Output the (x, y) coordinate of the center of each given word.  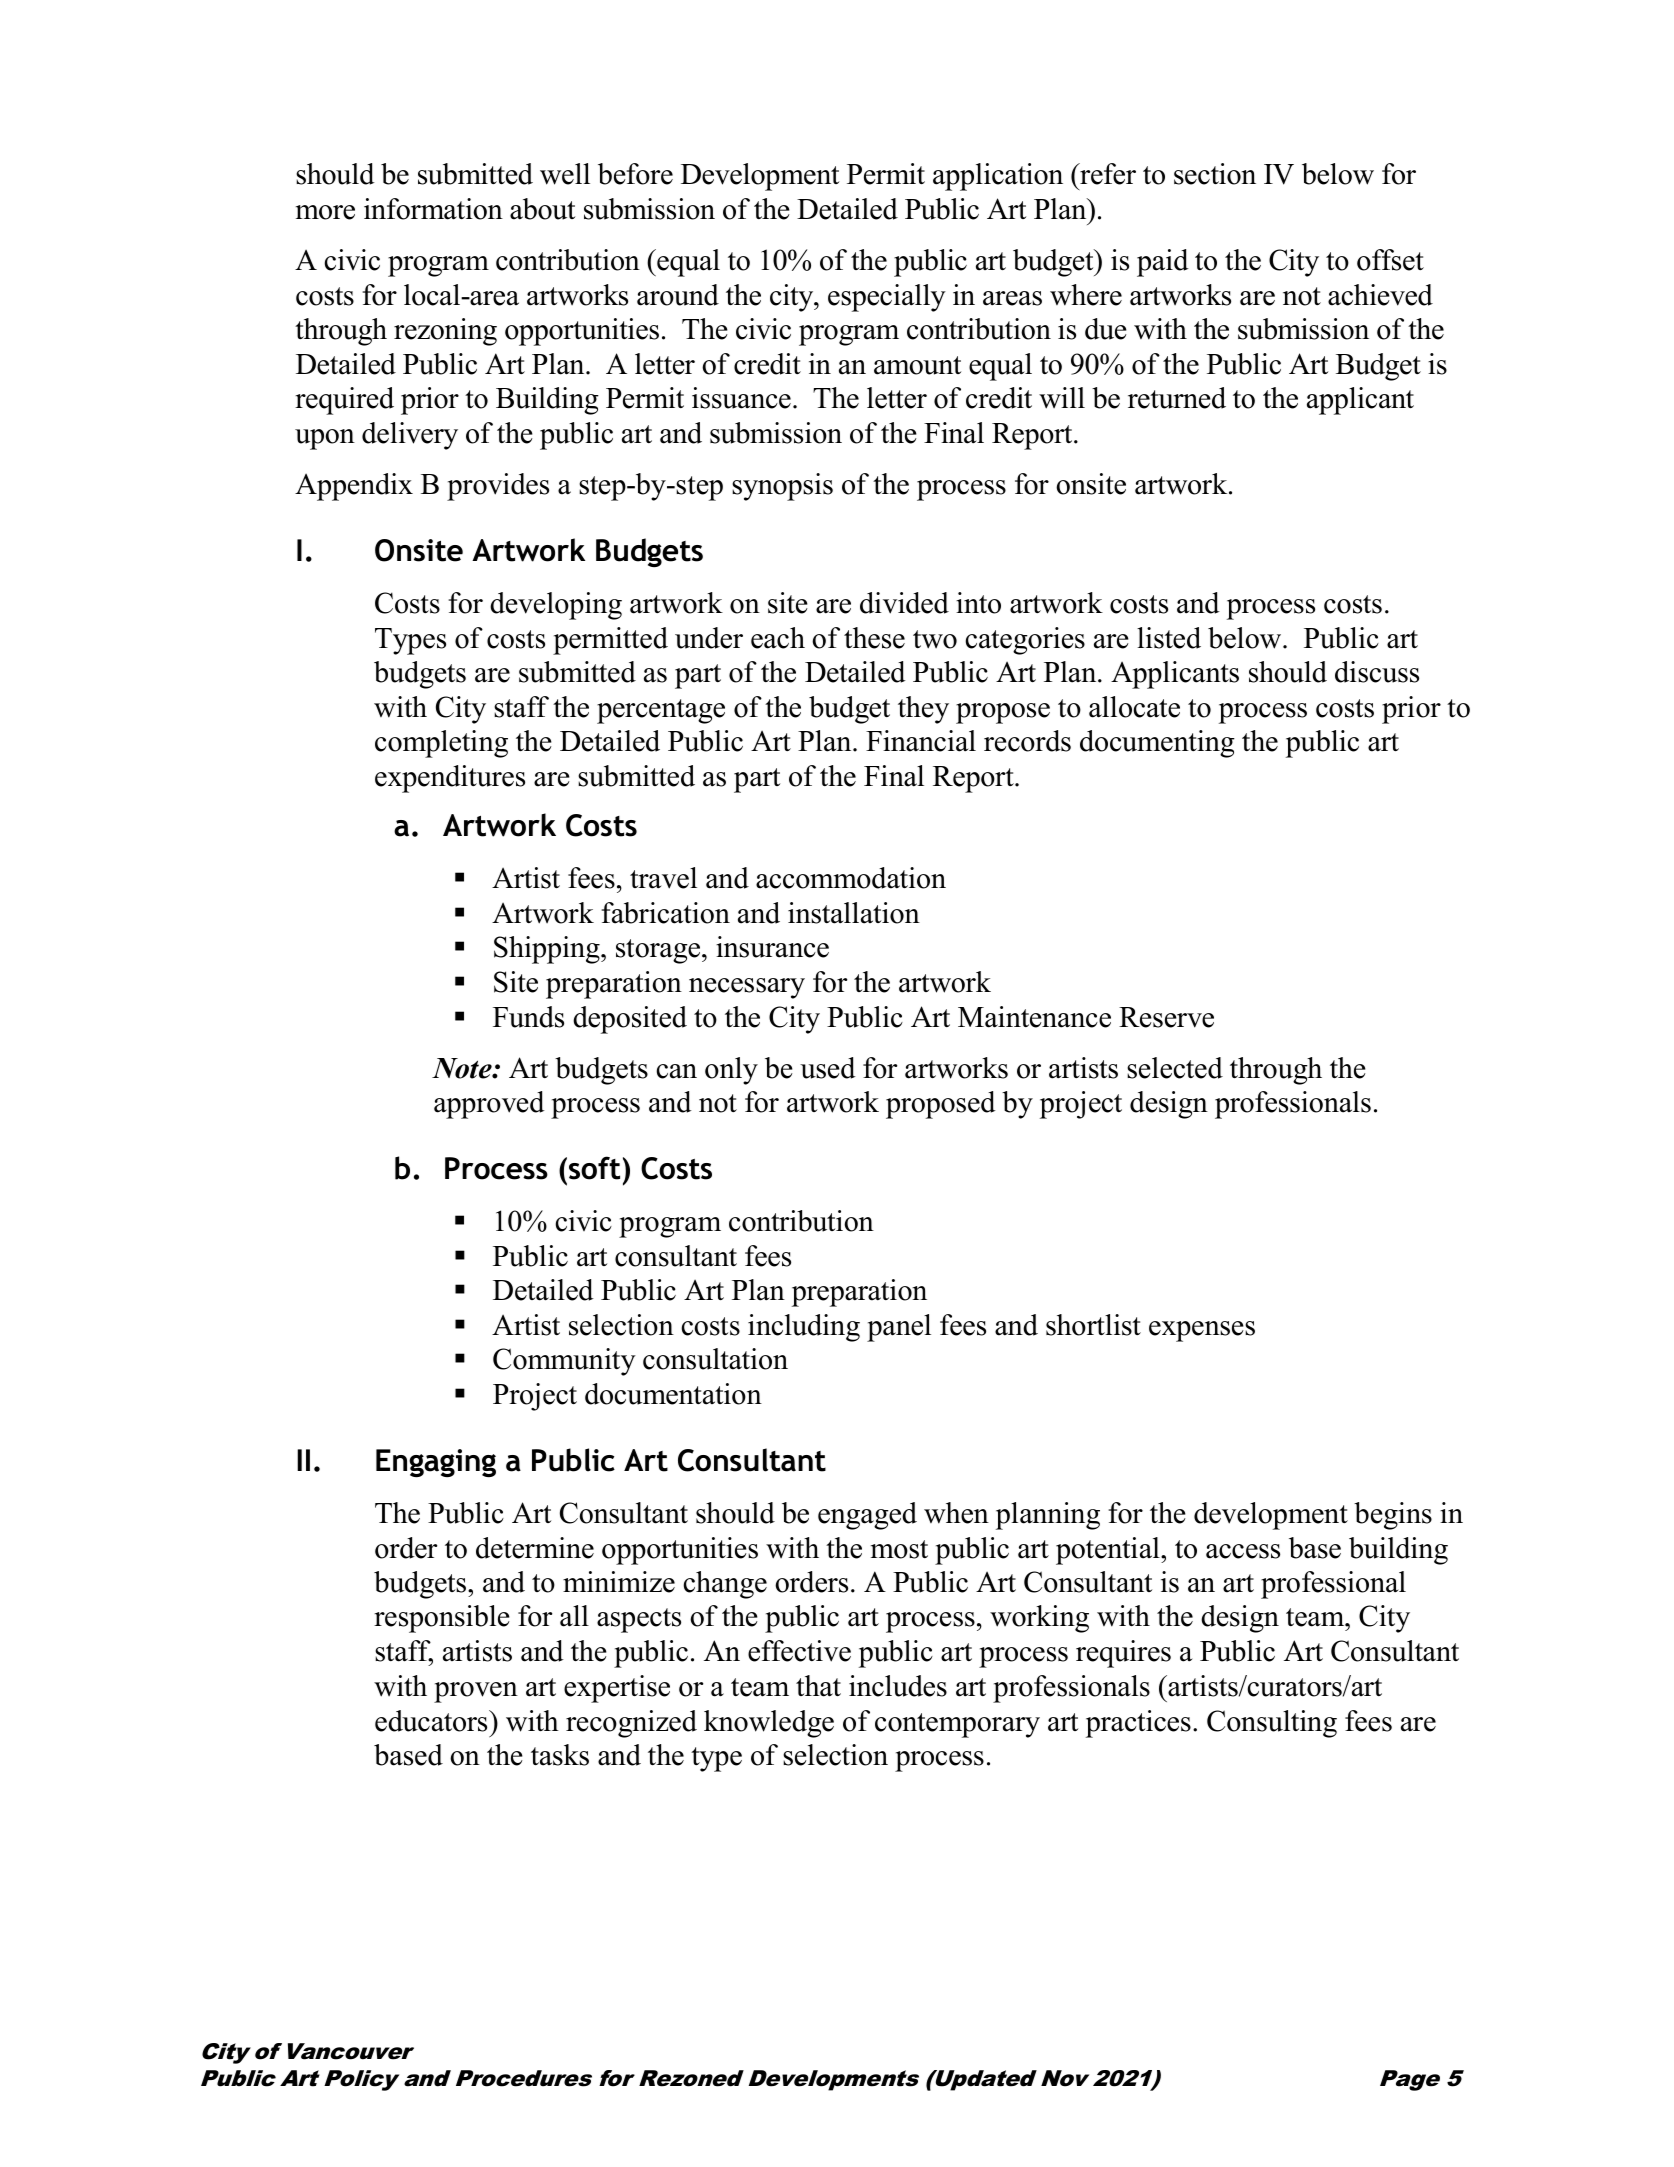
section (1215, 174)
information (433, 209)
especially (887, 298)
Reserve (1166, 1017)
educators (432, 1721)
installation (854, 913)
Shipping (548, 950)
